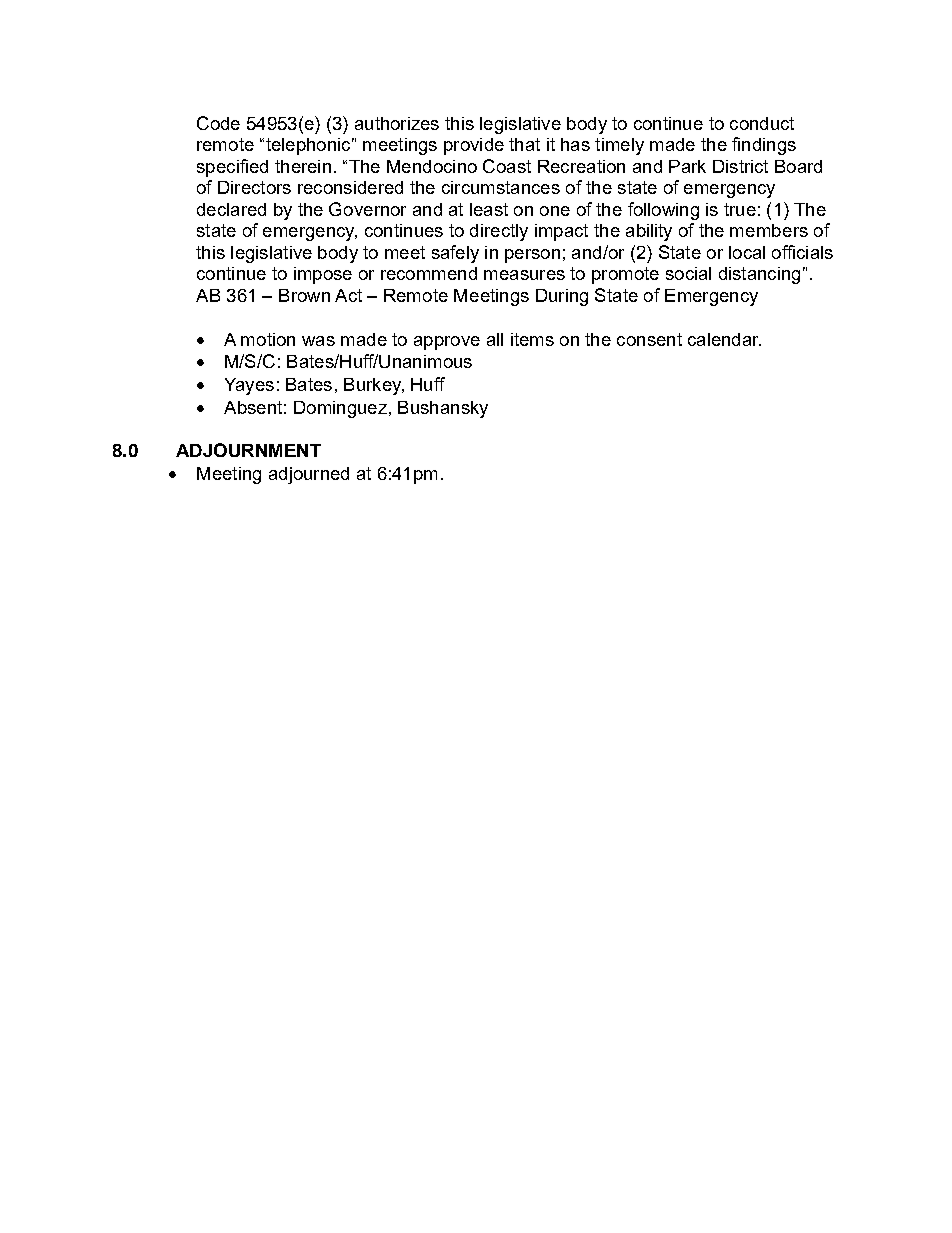  Describe the element at coordinates (323, 275) in the page. I see `impose` at that location.
